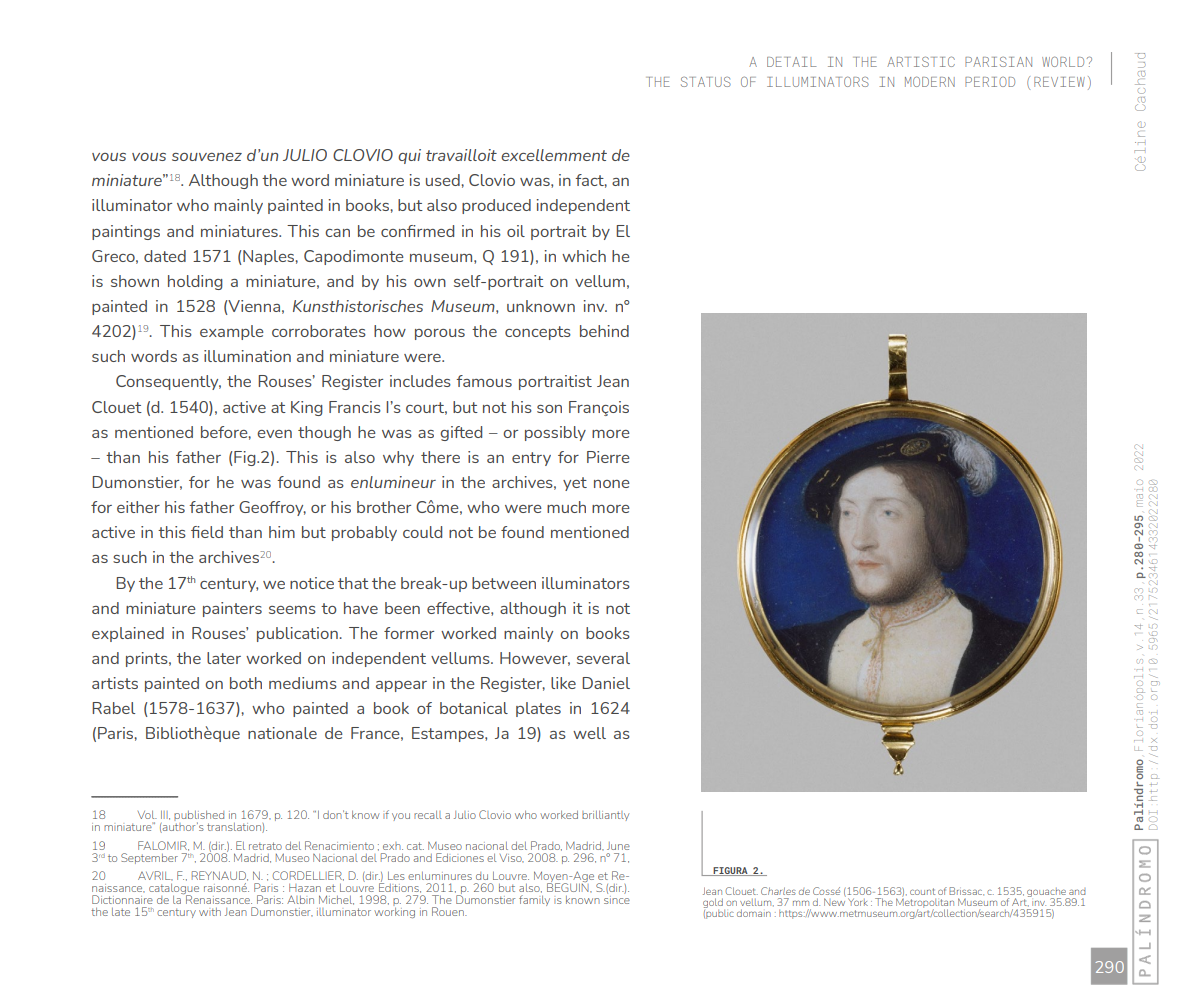 The image size is (1178, 1008). I want to click on either, so click(138, 507).
